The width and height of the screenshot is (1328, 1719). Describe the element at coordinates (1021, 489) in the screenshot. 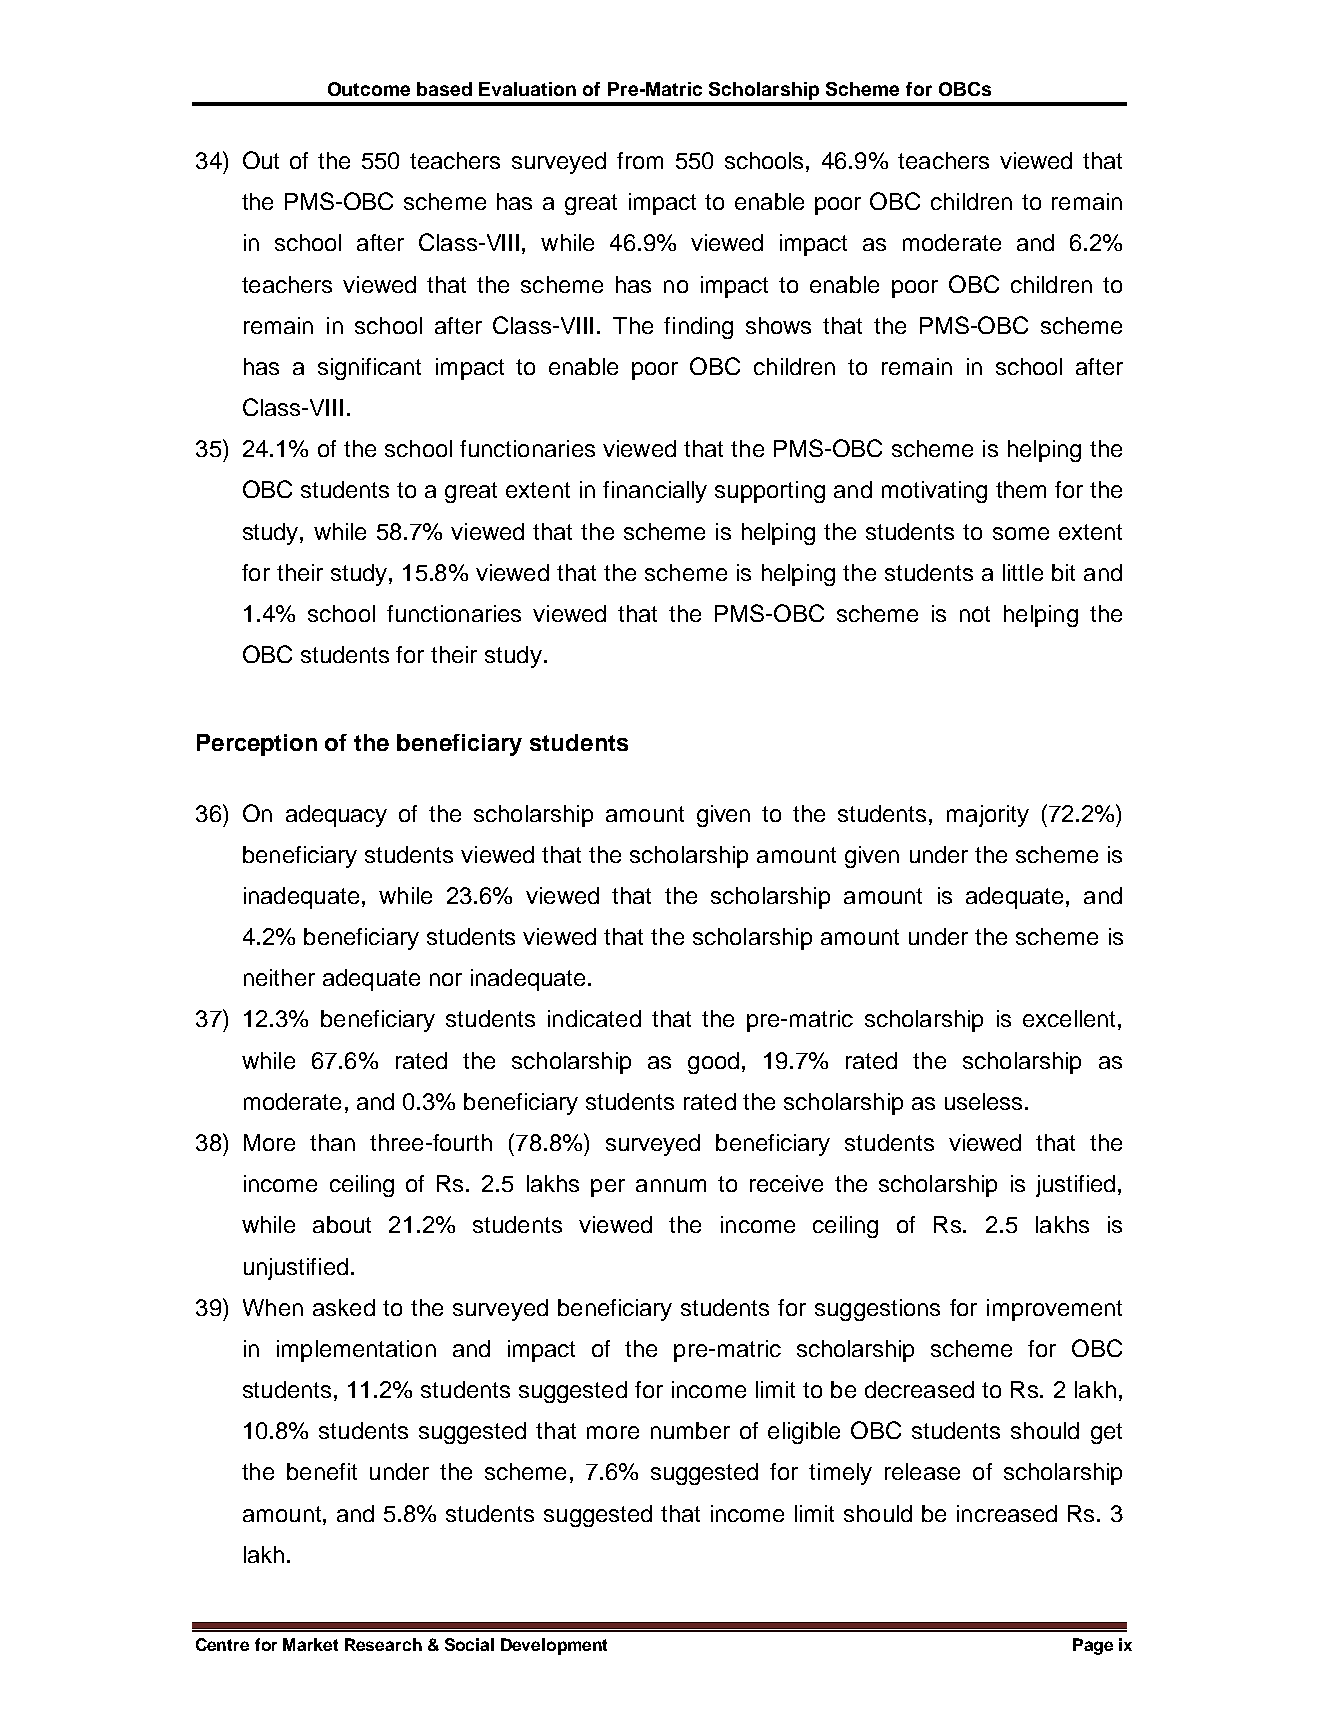

I see `them` at that location.
